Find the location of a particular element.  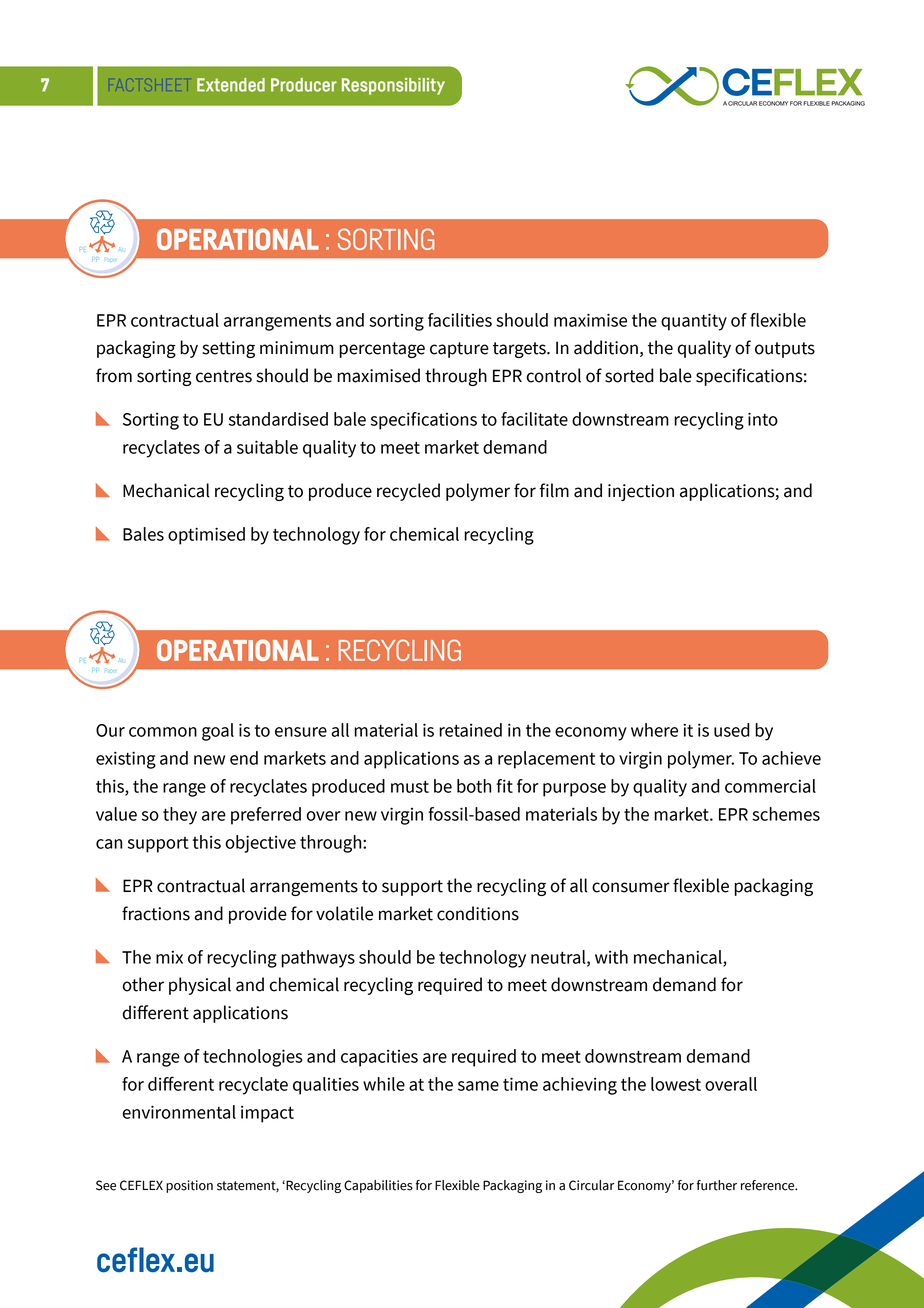

common is located at coordinates (163, 732).
